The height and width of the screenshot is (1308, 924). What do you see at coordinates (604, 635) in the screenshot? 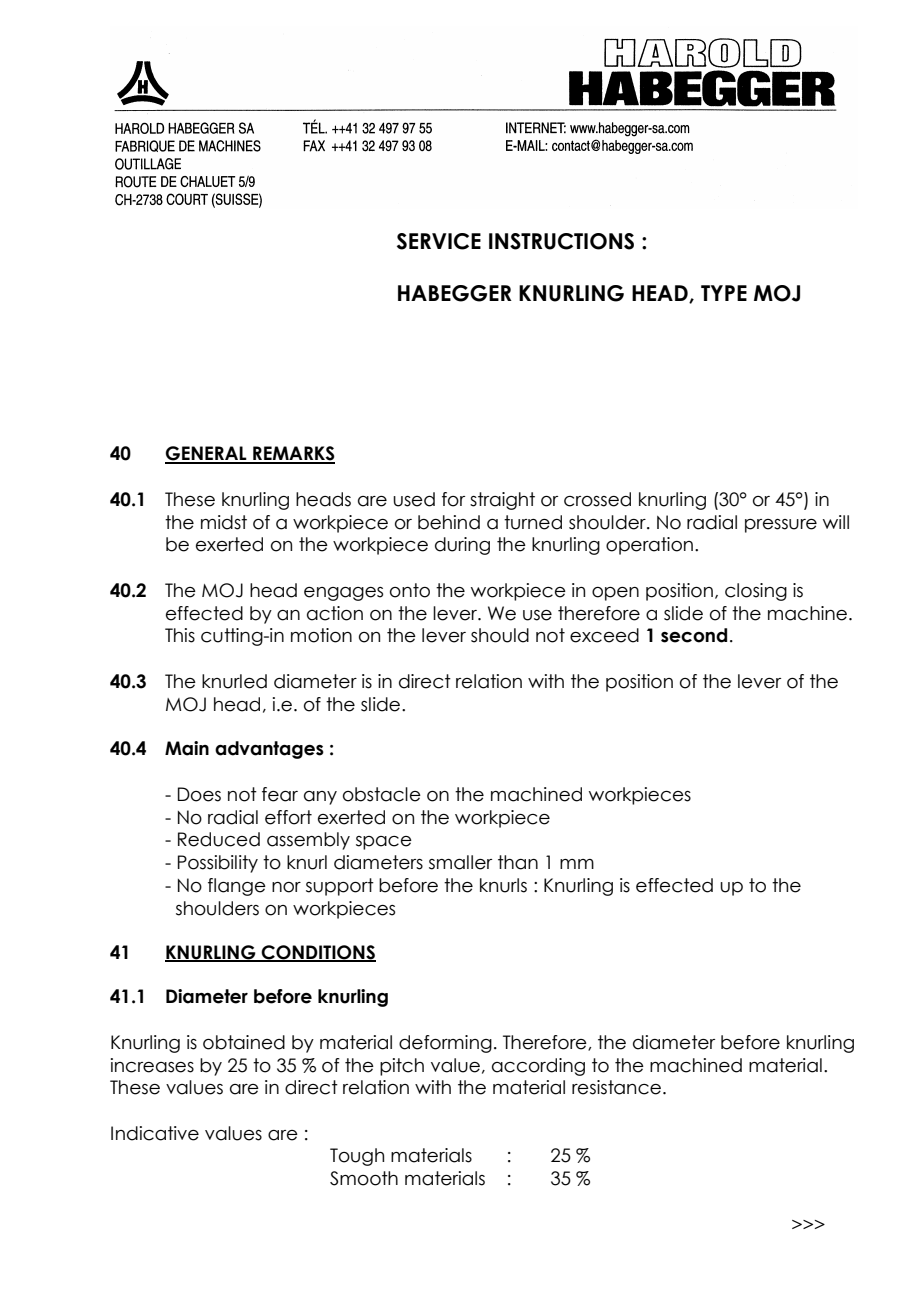
I see `exceed` at bounding box center [604, 635].
